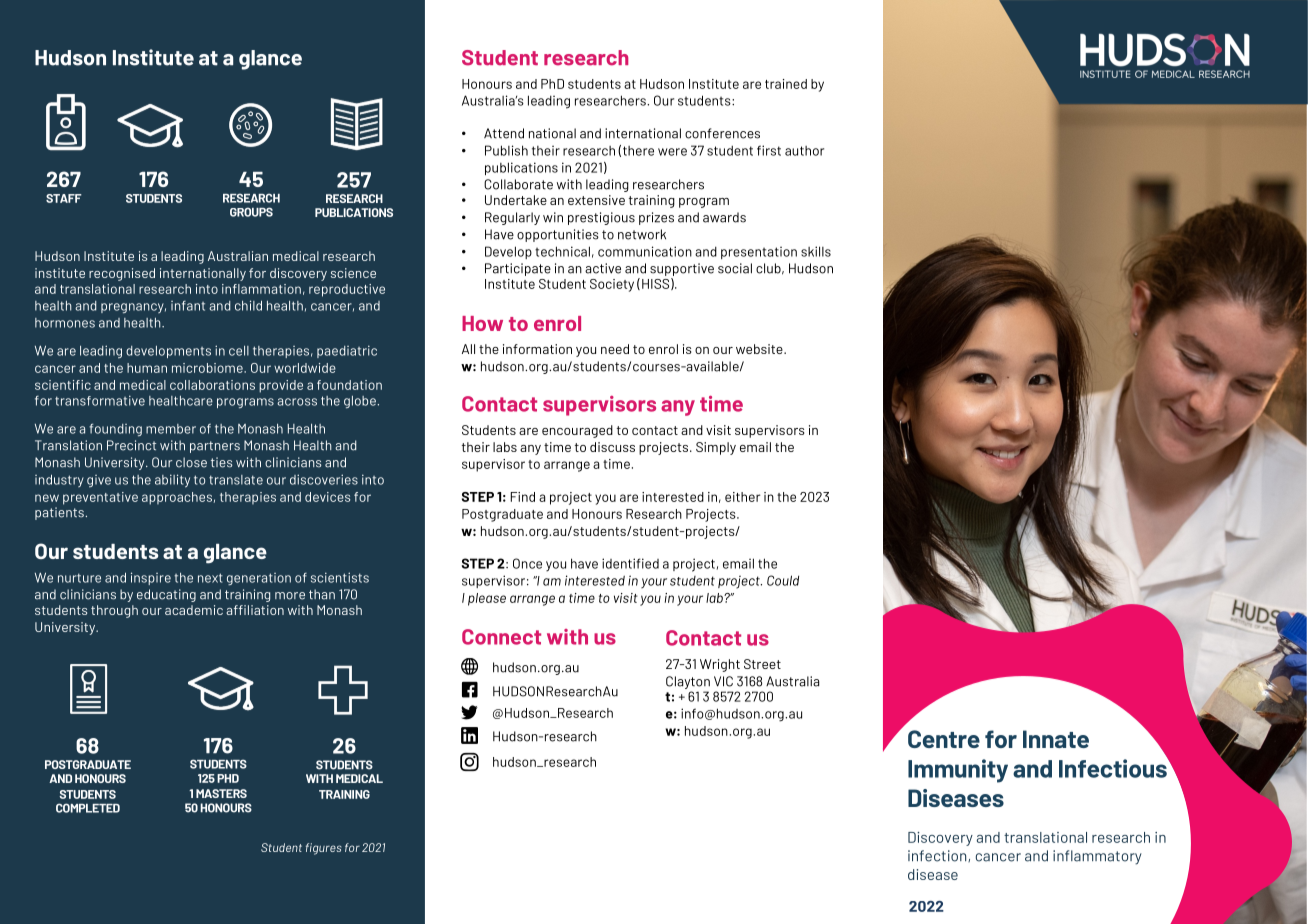 The height and width of the document is (924, 1308). I want to click on identified, so click(630, 563).
